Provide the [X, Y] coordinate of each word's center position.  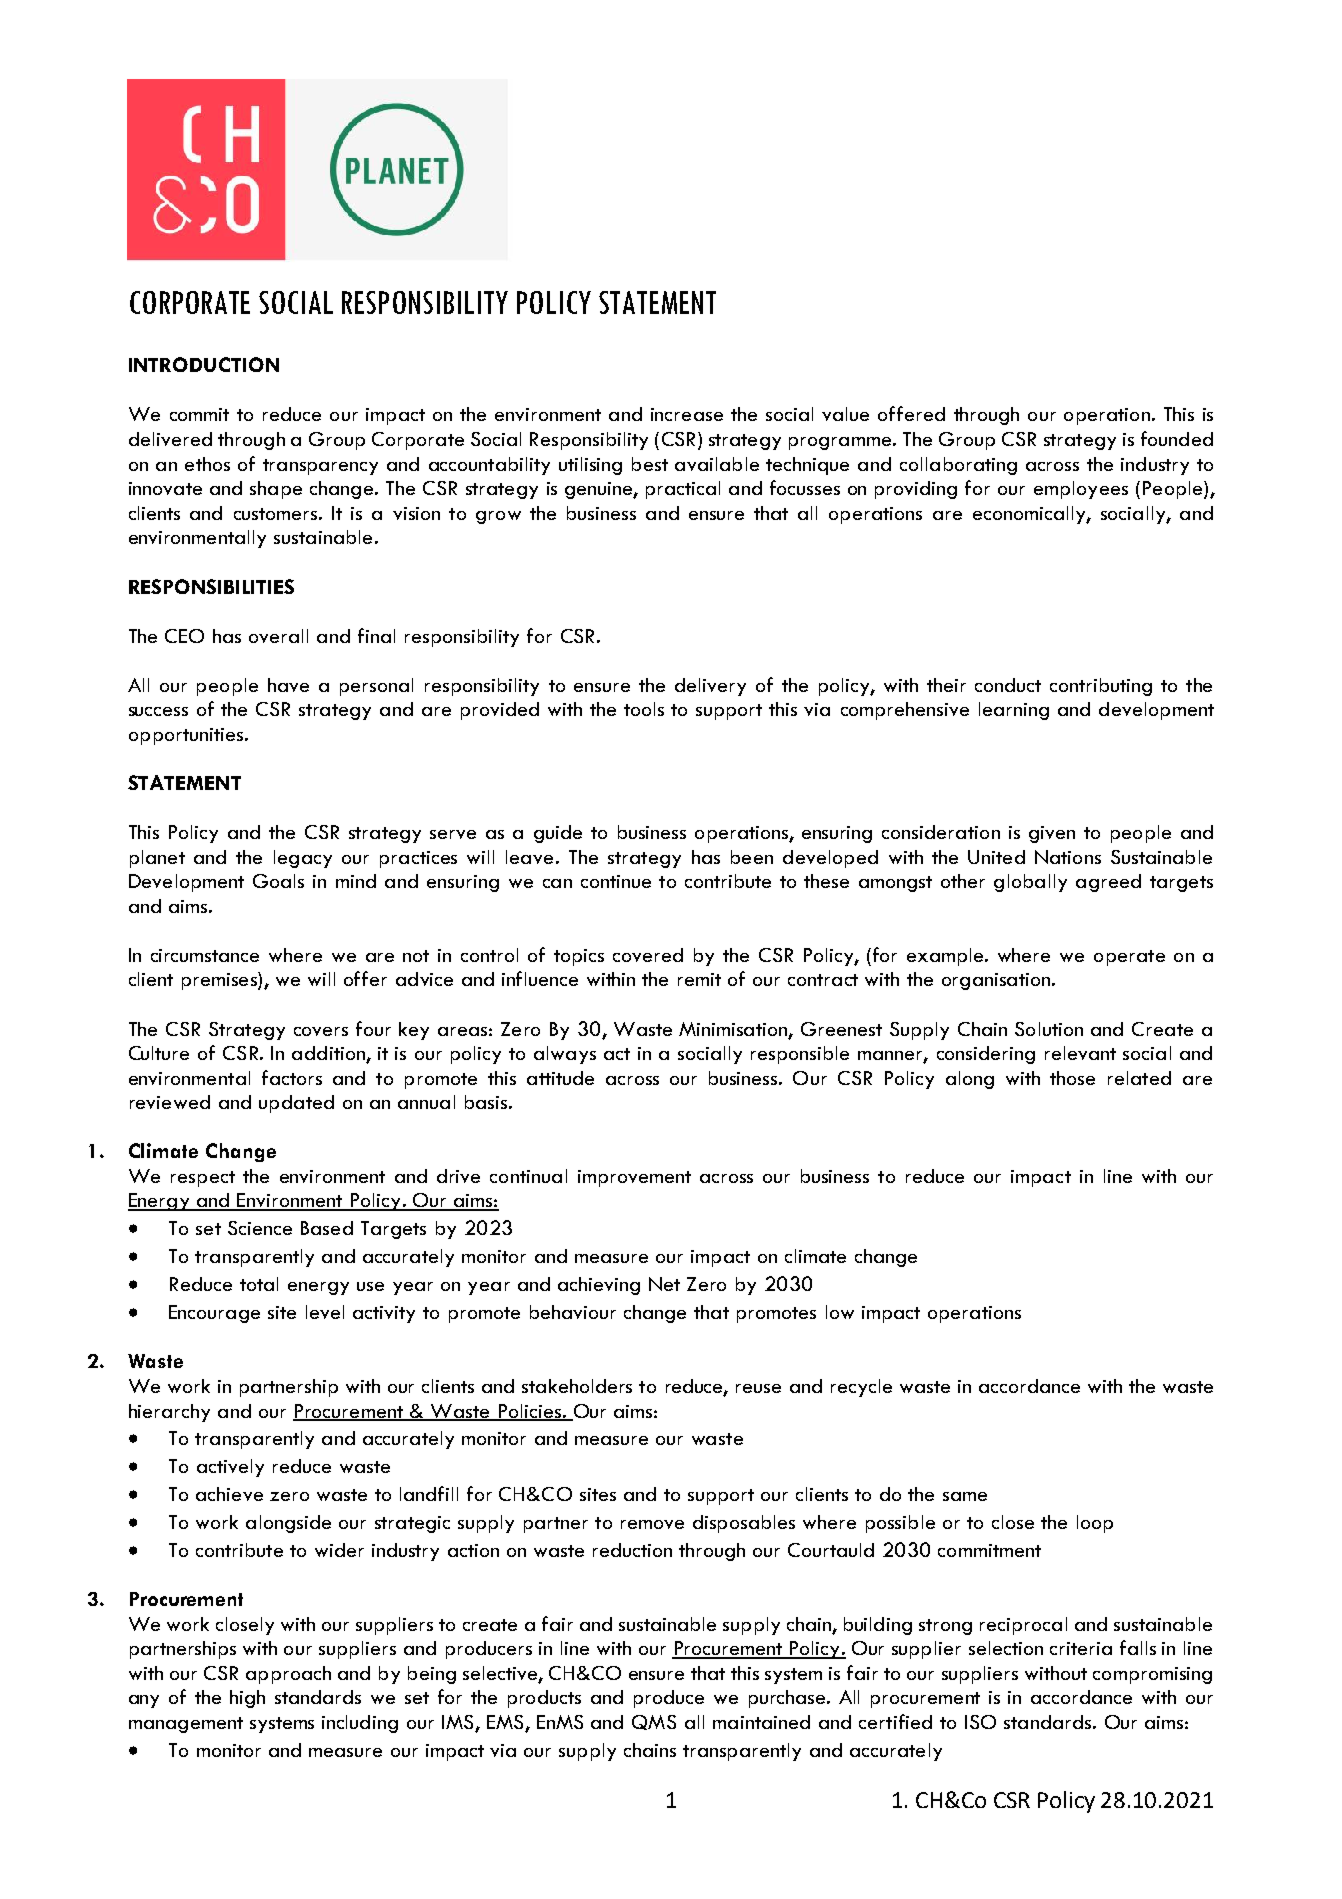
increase [687, 414]
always [565, 1055]
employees [1081, 490]
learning [1014, 711]
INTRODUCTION [204, 364]
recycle [861, 1388]
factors [292, 1077]
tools [644, 709]
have [288, 685]
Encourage [214, 1314]
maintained [761, 1722]
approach [288, 1675]
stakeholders [577, 1386]
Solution [1049, 1029]
